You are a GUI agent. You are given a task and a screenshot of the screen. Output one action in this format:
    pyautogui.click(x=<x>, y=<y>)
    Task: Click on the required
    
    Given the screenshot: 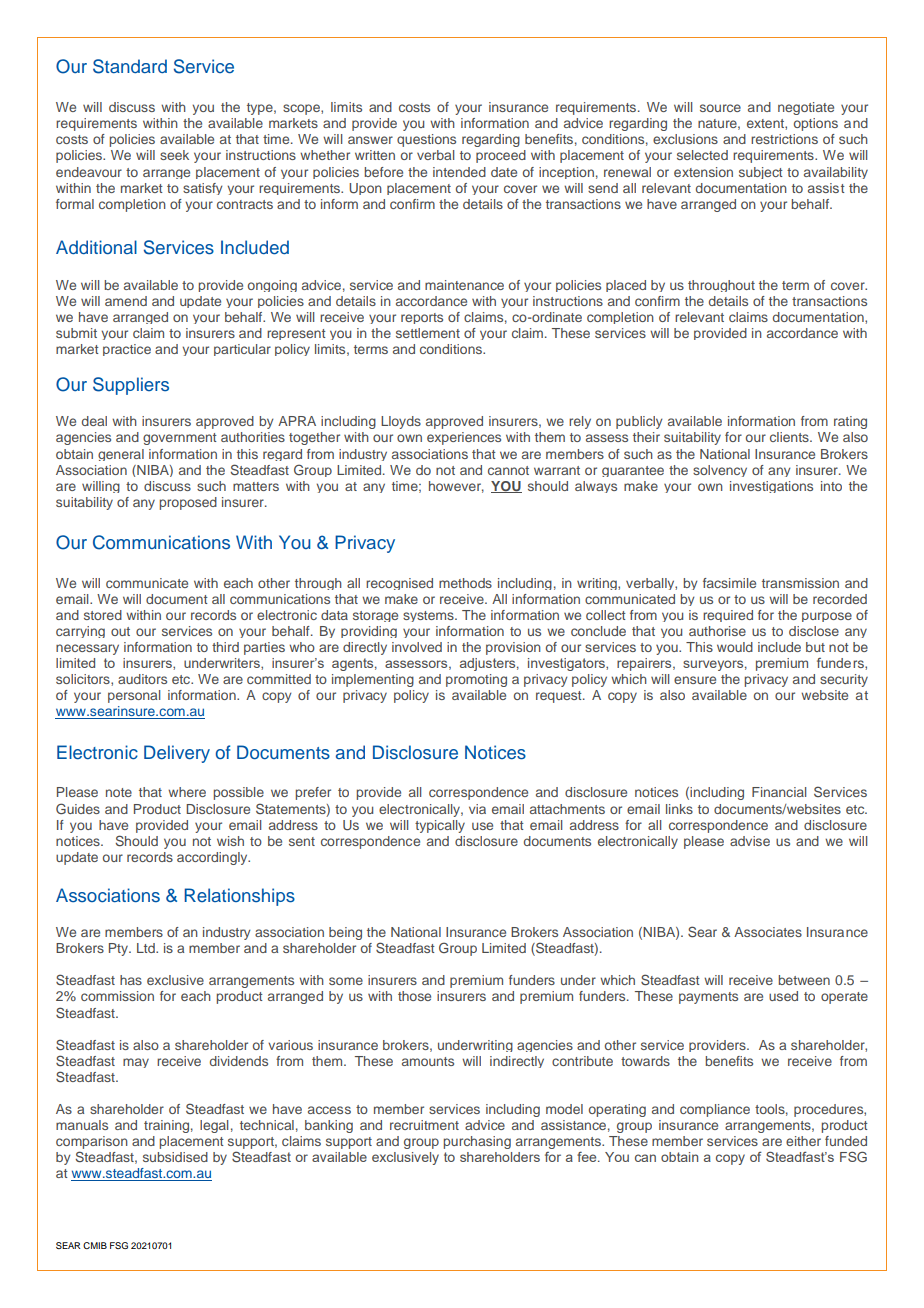 What is the action you would take?
    pyautogui.click(x=728, y=616)
